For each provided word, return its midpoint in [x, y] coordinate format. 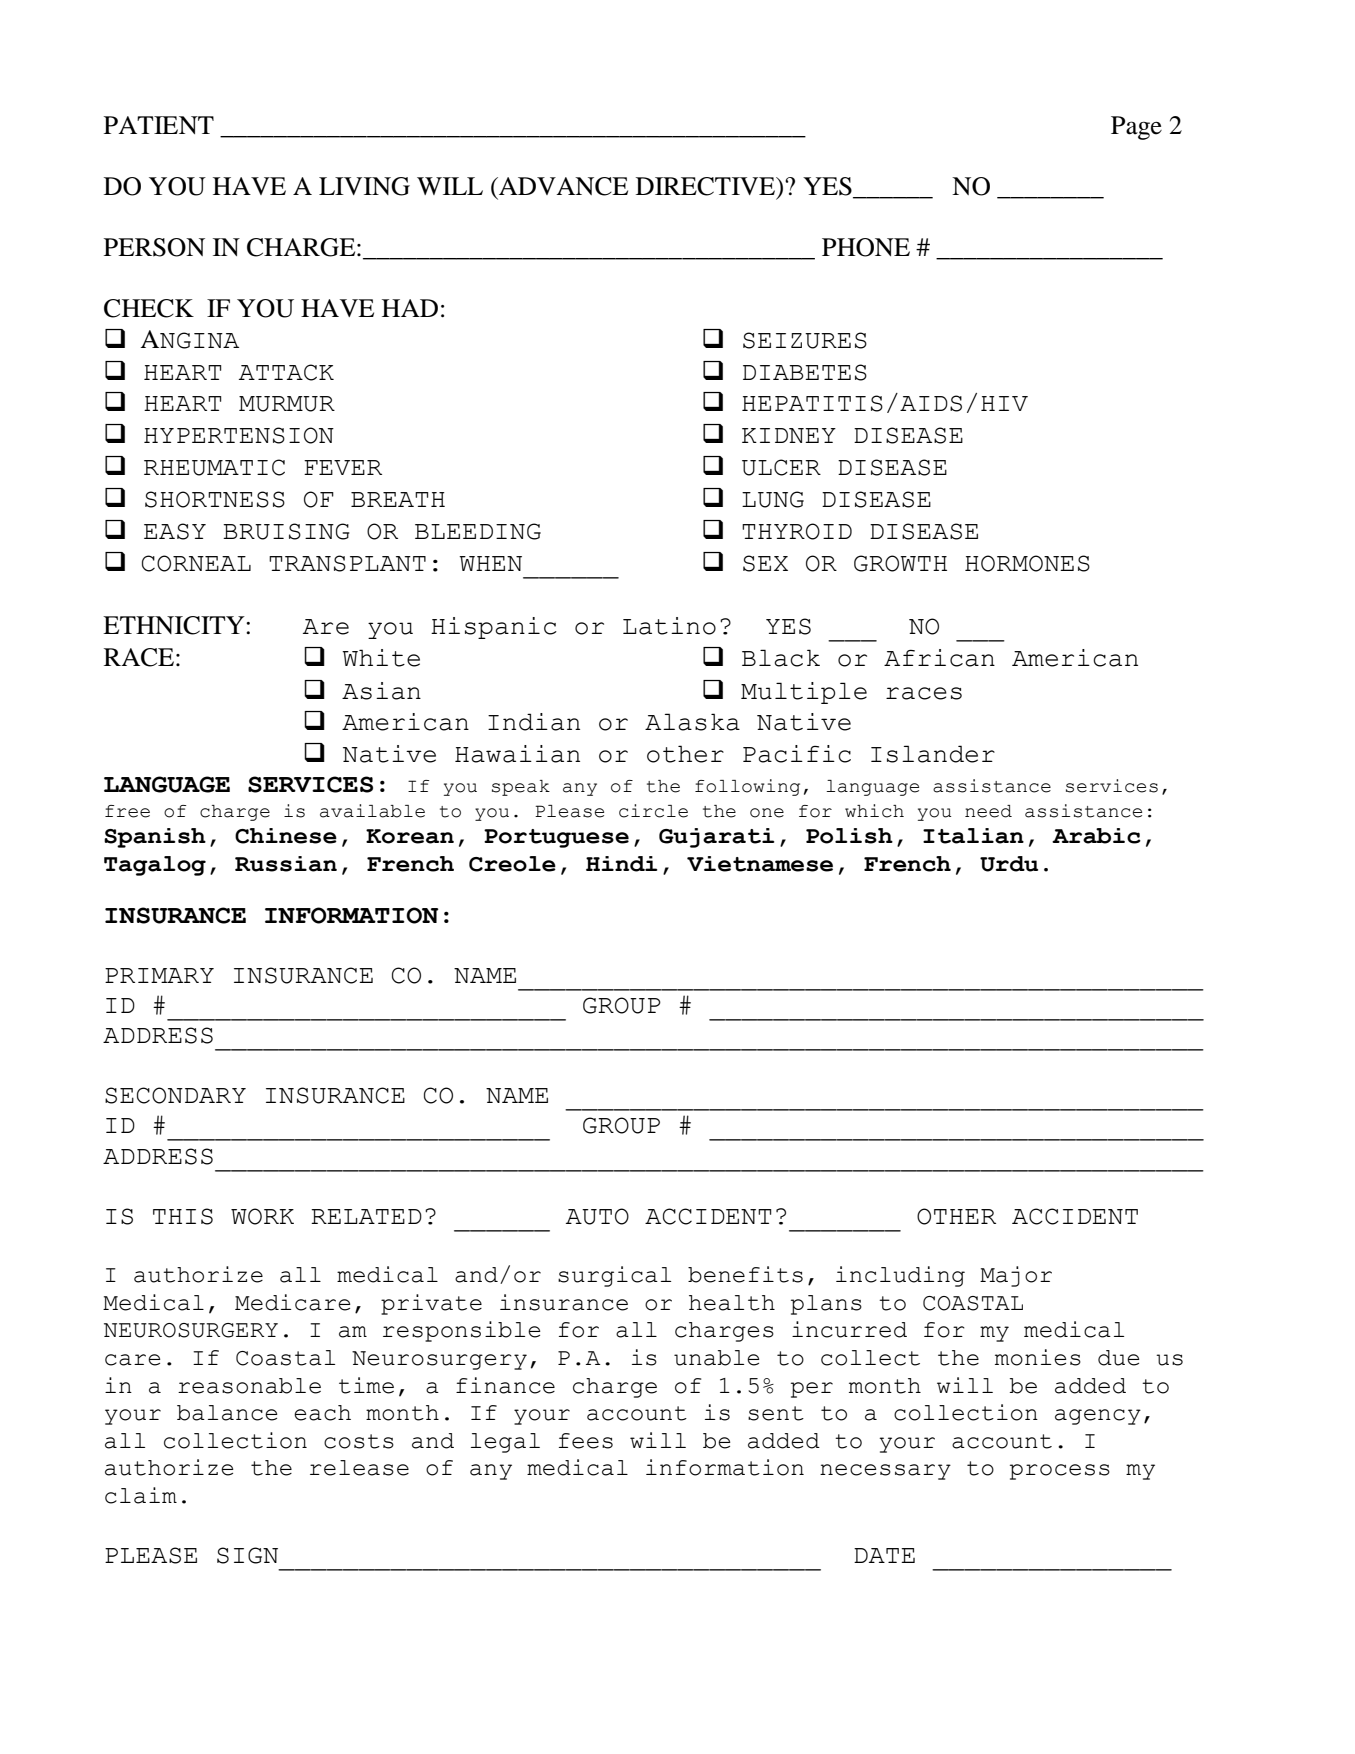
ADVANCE [562, 186]
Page [1136, 128]
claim [141, 1495]
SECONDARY [175, 1095]
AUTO [597, 1216]
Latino [669, 626]
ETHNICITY [175, 625]
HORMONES [1027, 563]
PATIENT [159, 125]
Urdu [1009, 864]
